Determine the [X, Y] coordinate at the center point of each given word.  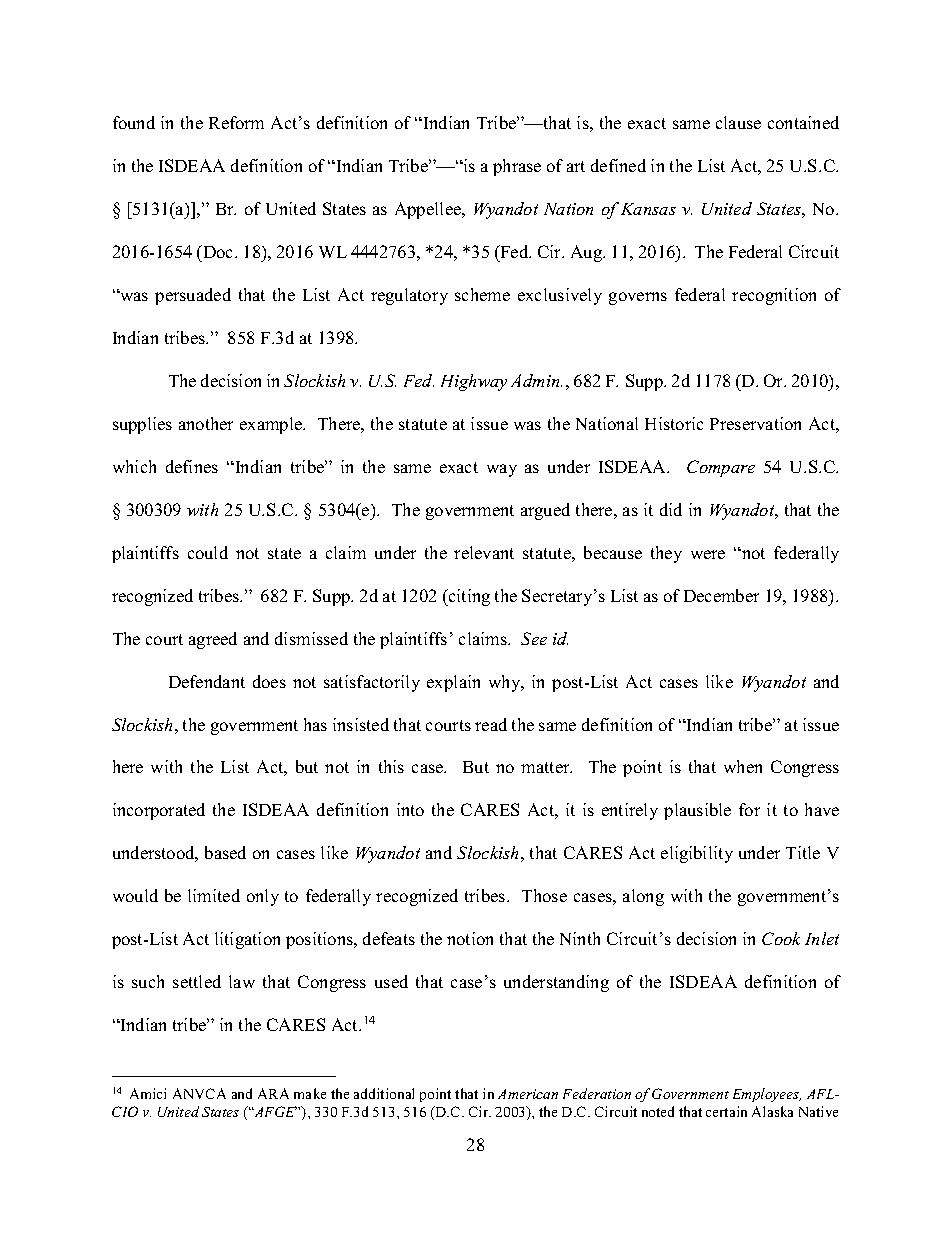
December [721, 595]
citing [468, 597]
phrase [517, 167]
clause [738, 122]
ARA [273, 1093]
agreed [213, 640]
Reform [236, 122]
